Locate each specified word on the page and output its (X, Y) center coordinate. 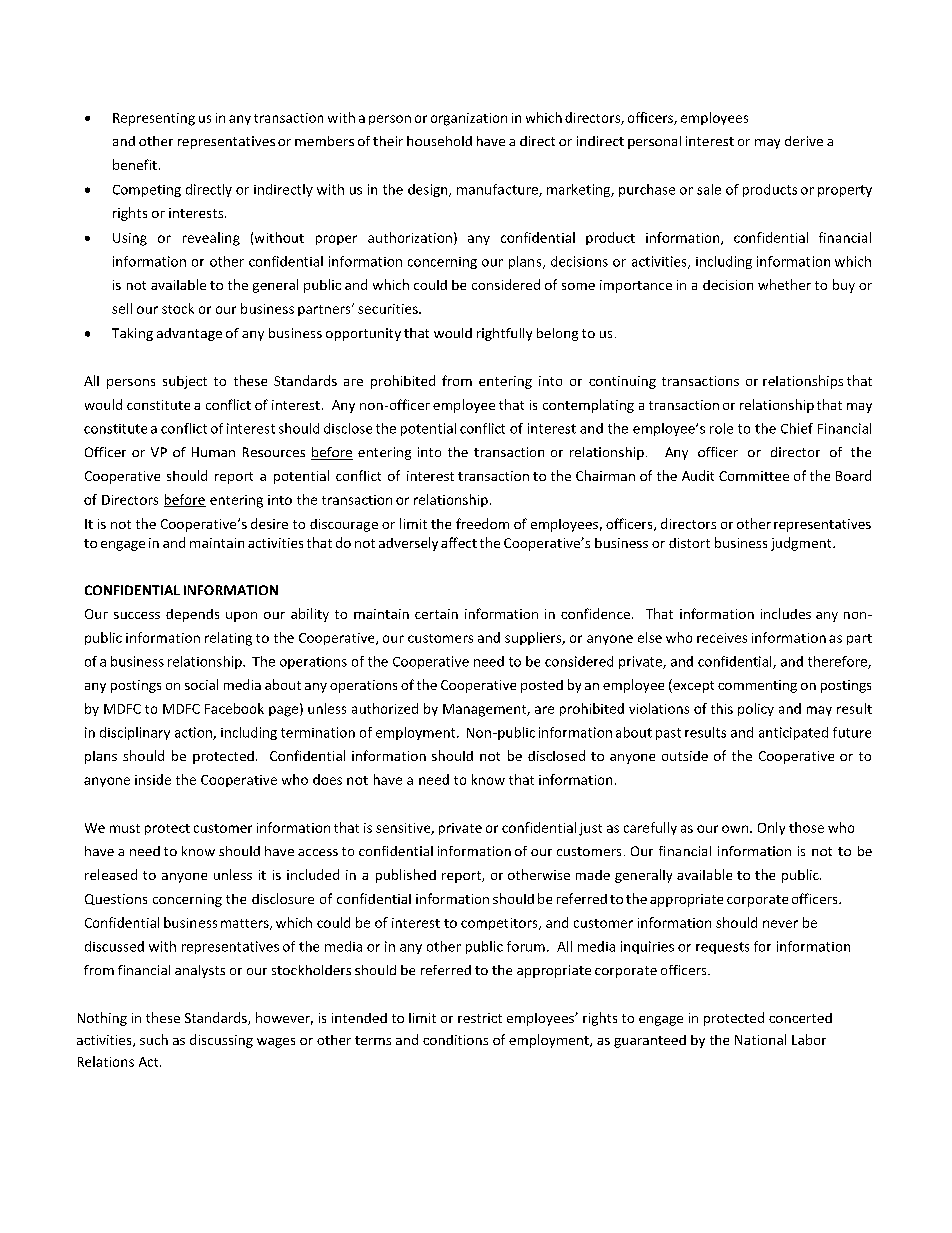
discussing (221, 1041)
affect (459, 542)
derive (804, 141)
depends (192, 615)
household (439, 141)
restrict (480, 1018)
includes (786, 613)
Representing (154, 119)
